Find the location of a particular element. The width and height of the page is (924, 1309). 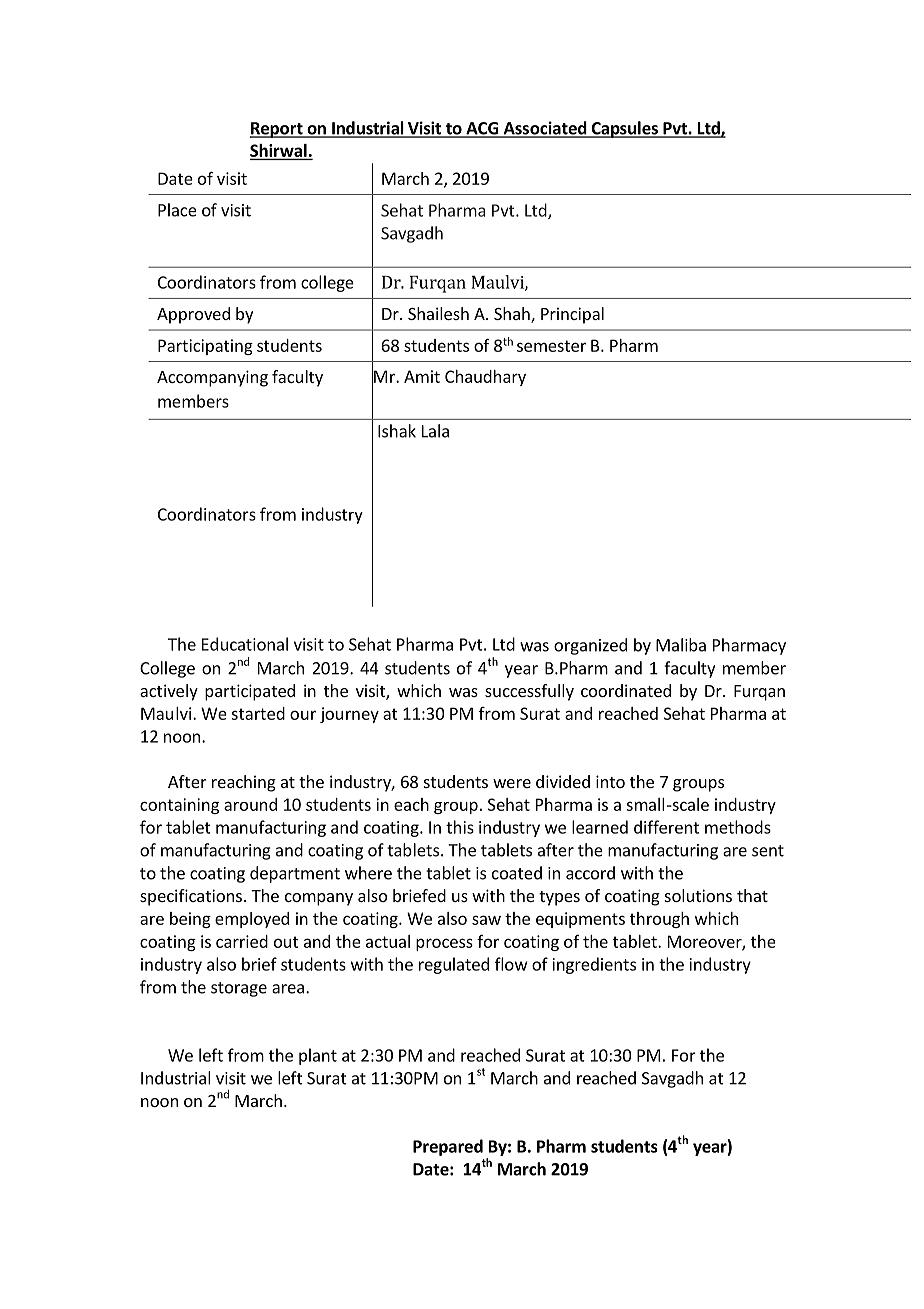

Lala is located at coordinates (435, 431).
